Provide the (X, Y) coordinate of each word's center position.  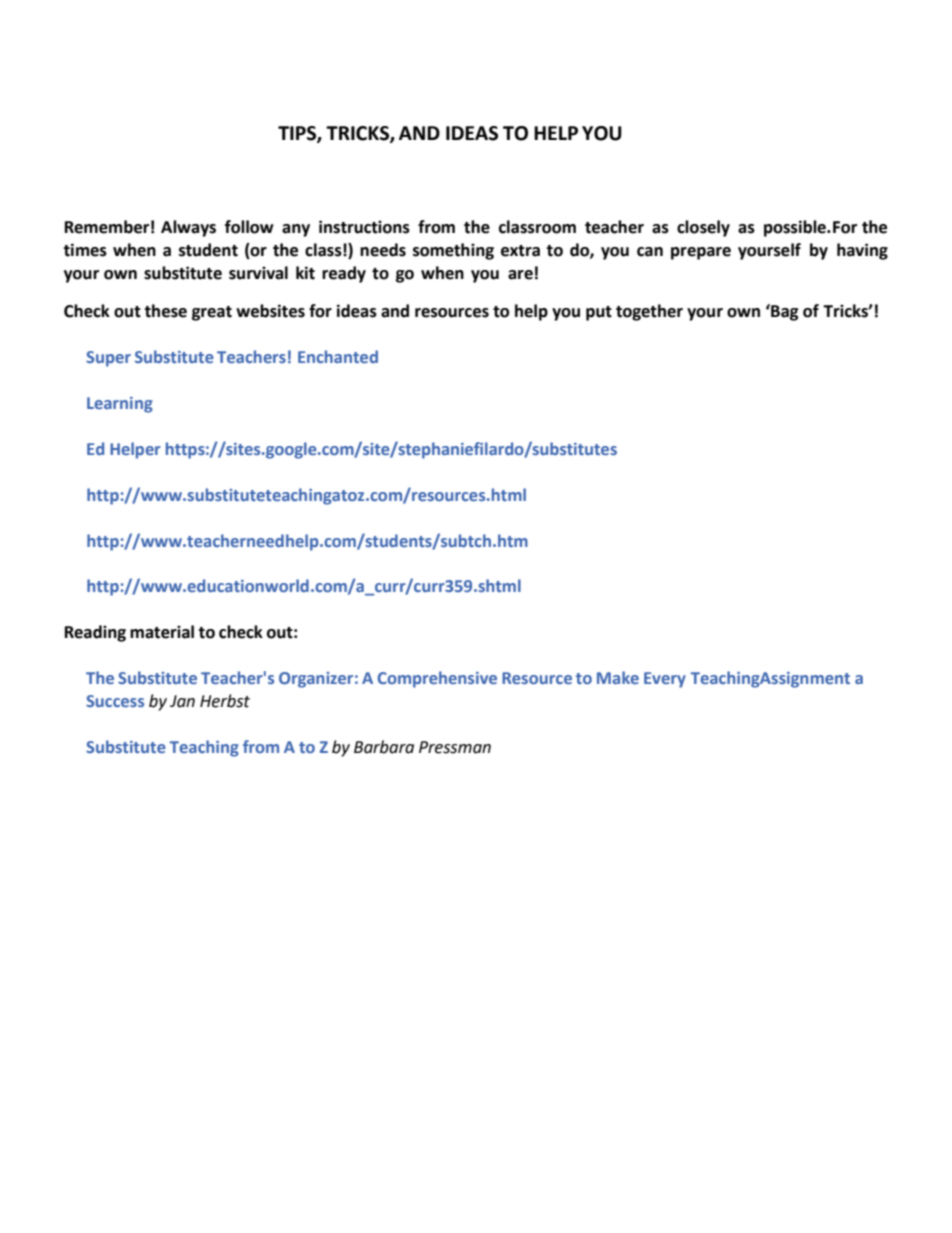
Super (108, 359)
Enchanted (338, 356)
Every (665, 680)
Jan (182, 701)
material (162, 632)
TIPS (298, 134)
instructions (364, 227)
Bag (784, 312)
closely (703, 228)
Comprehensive (437, 679)
